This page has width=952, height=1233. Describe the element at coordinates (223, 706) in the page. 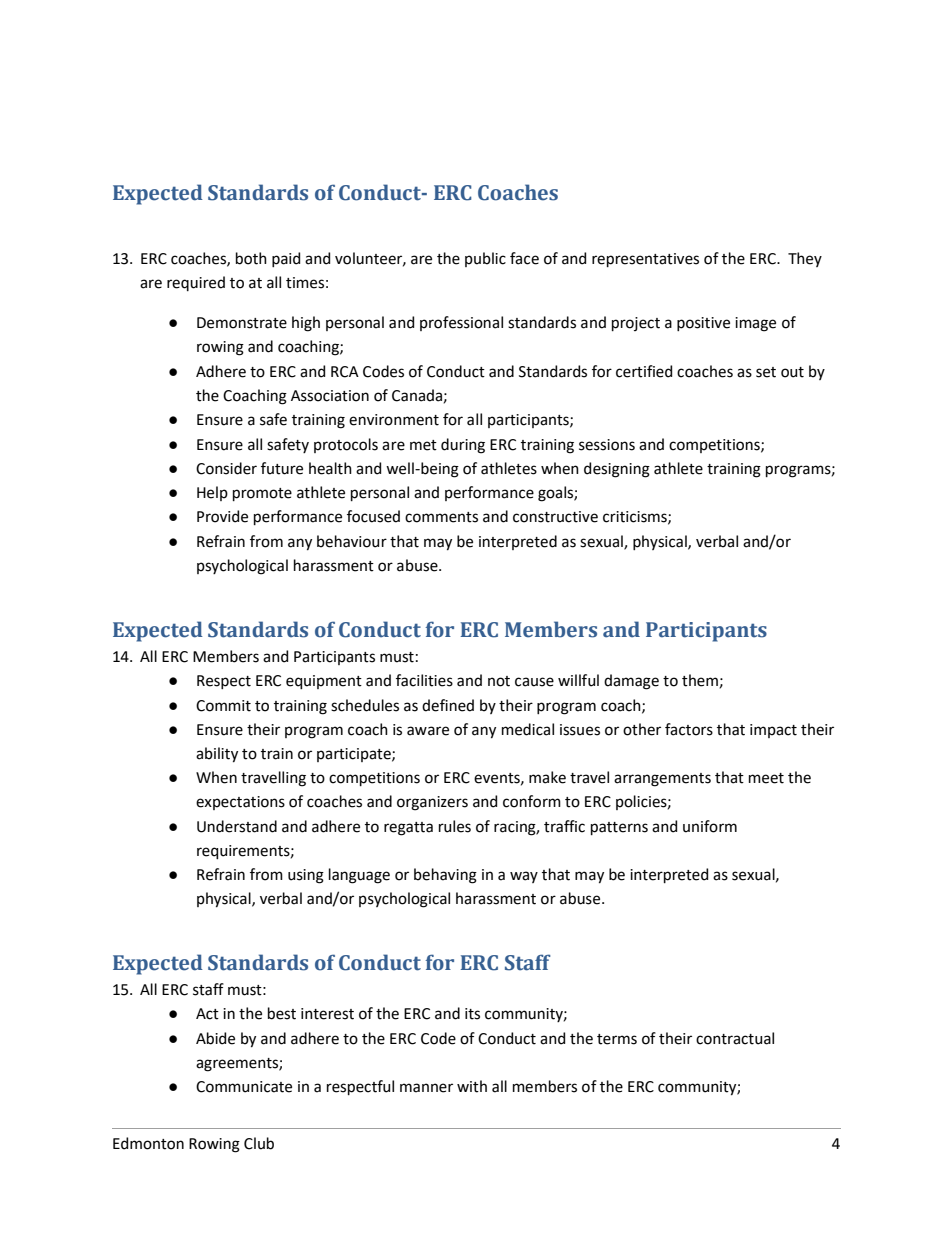

I see `Commit` at that location.
